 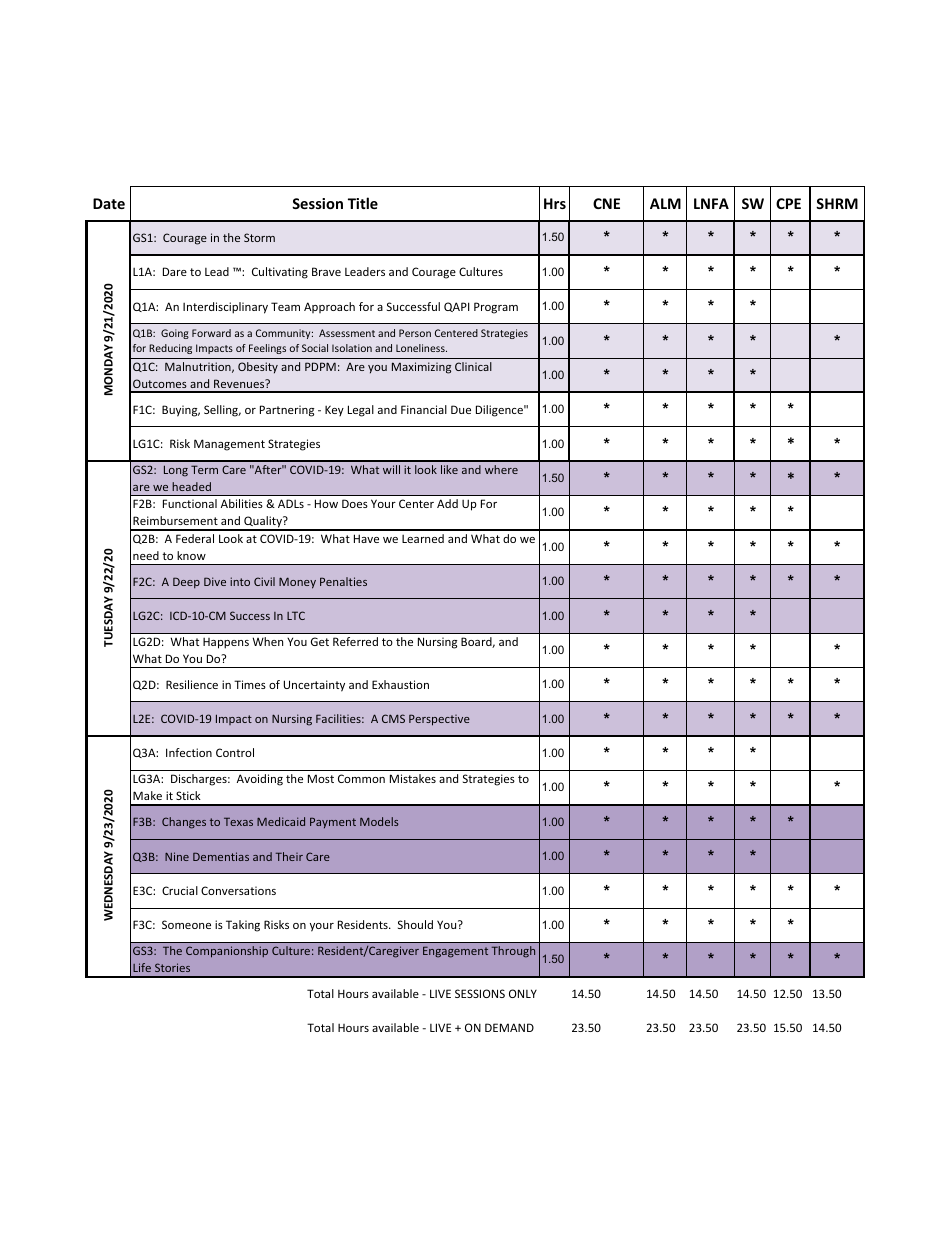 What do you see at coordinates (513, 952) in the screenshot?
I see `Through` at bounding box center [513, 952].
